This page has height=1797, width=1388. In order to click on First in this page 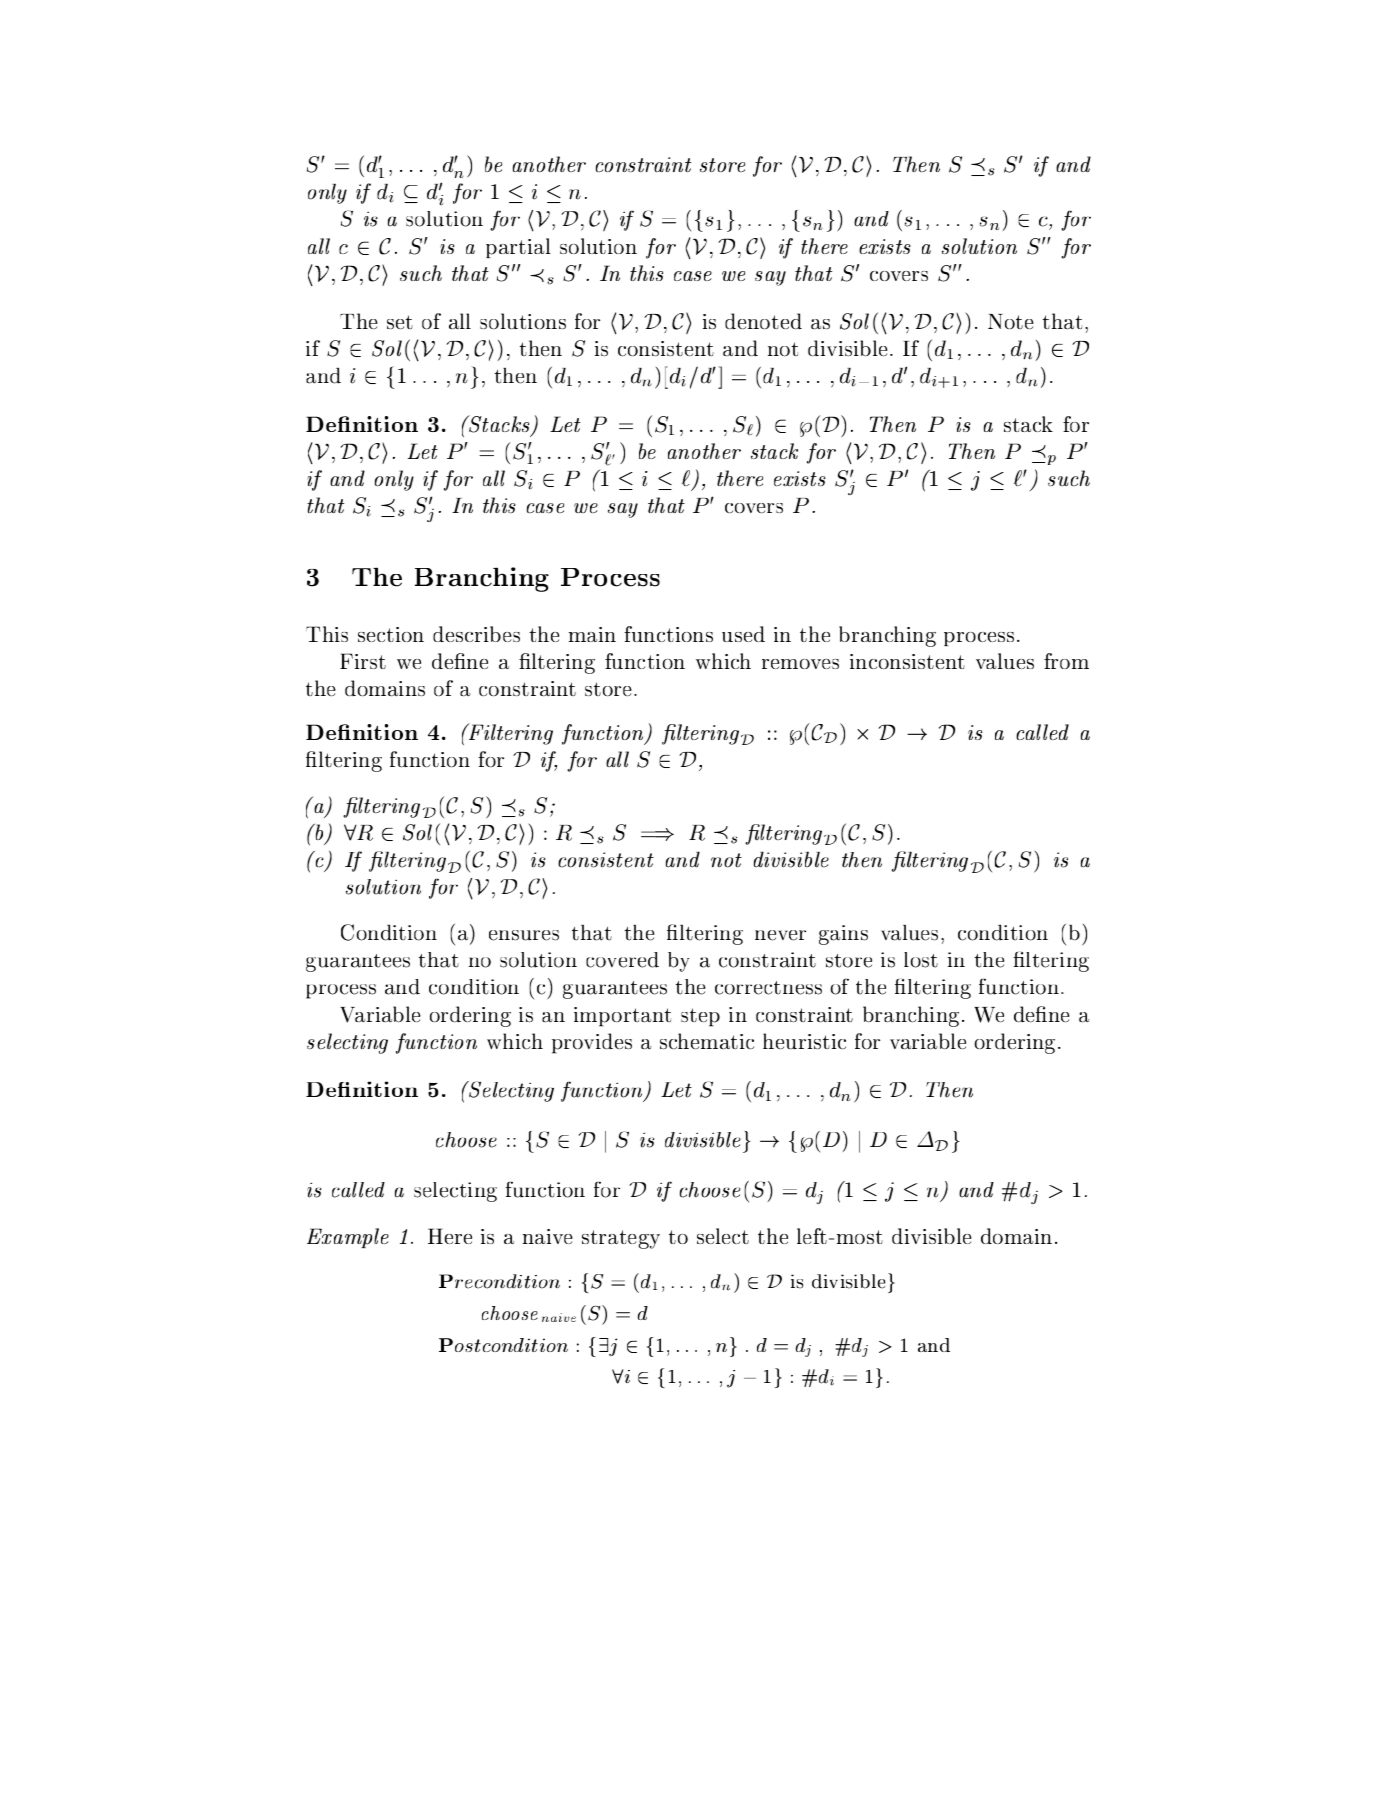, I will do `click(363, 661)`.
